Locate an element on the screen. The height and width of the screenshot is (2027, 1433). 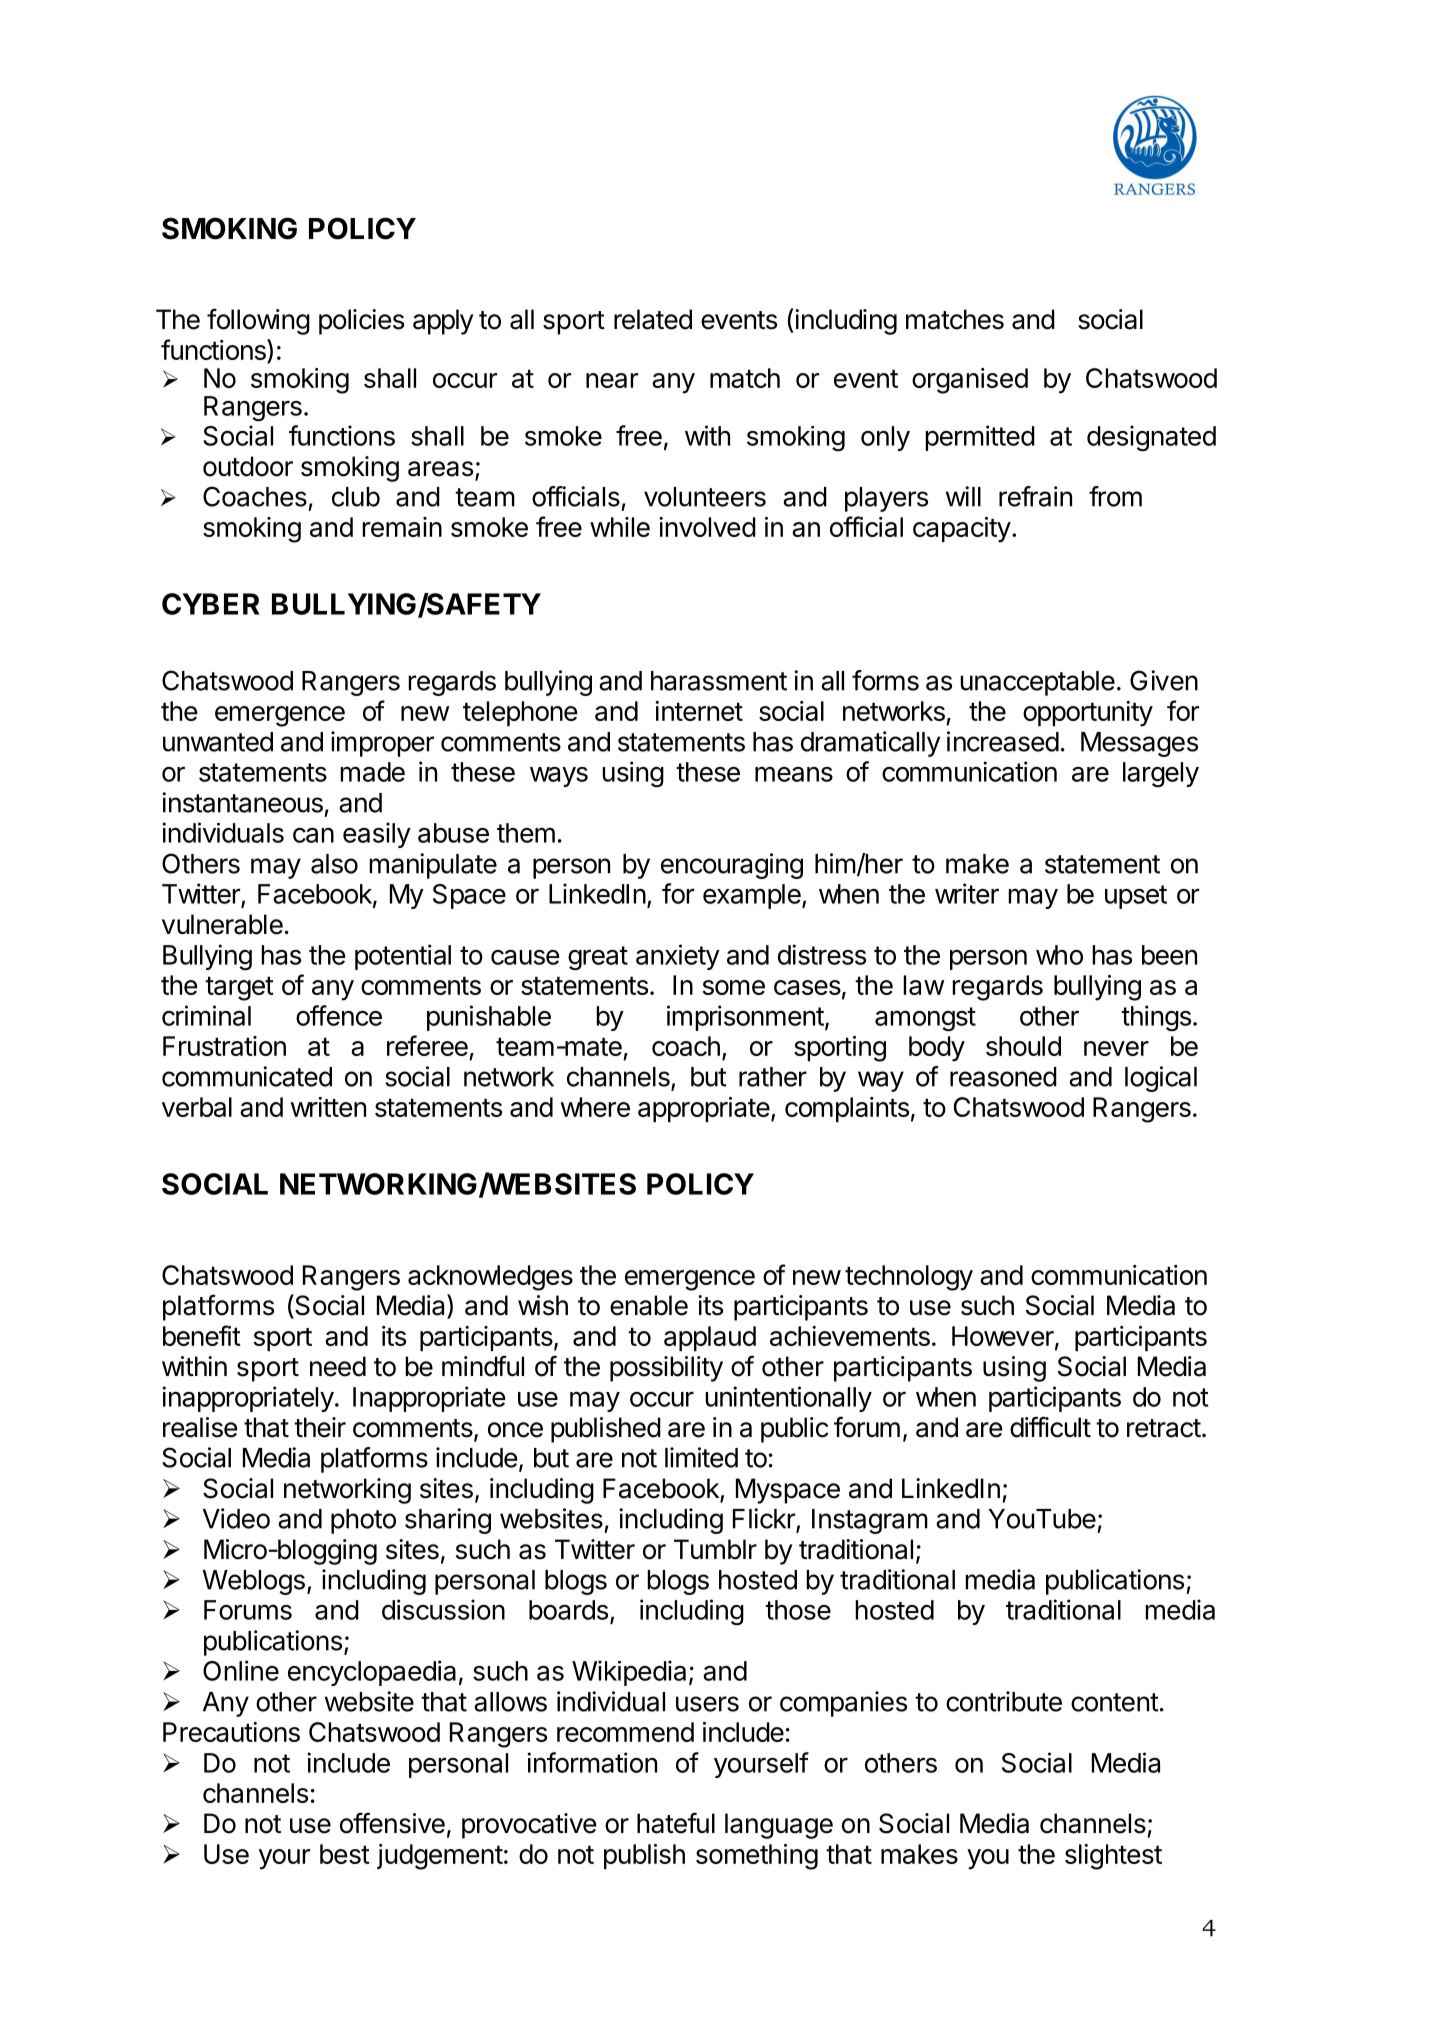
related is located at coordinates (653, 319).
